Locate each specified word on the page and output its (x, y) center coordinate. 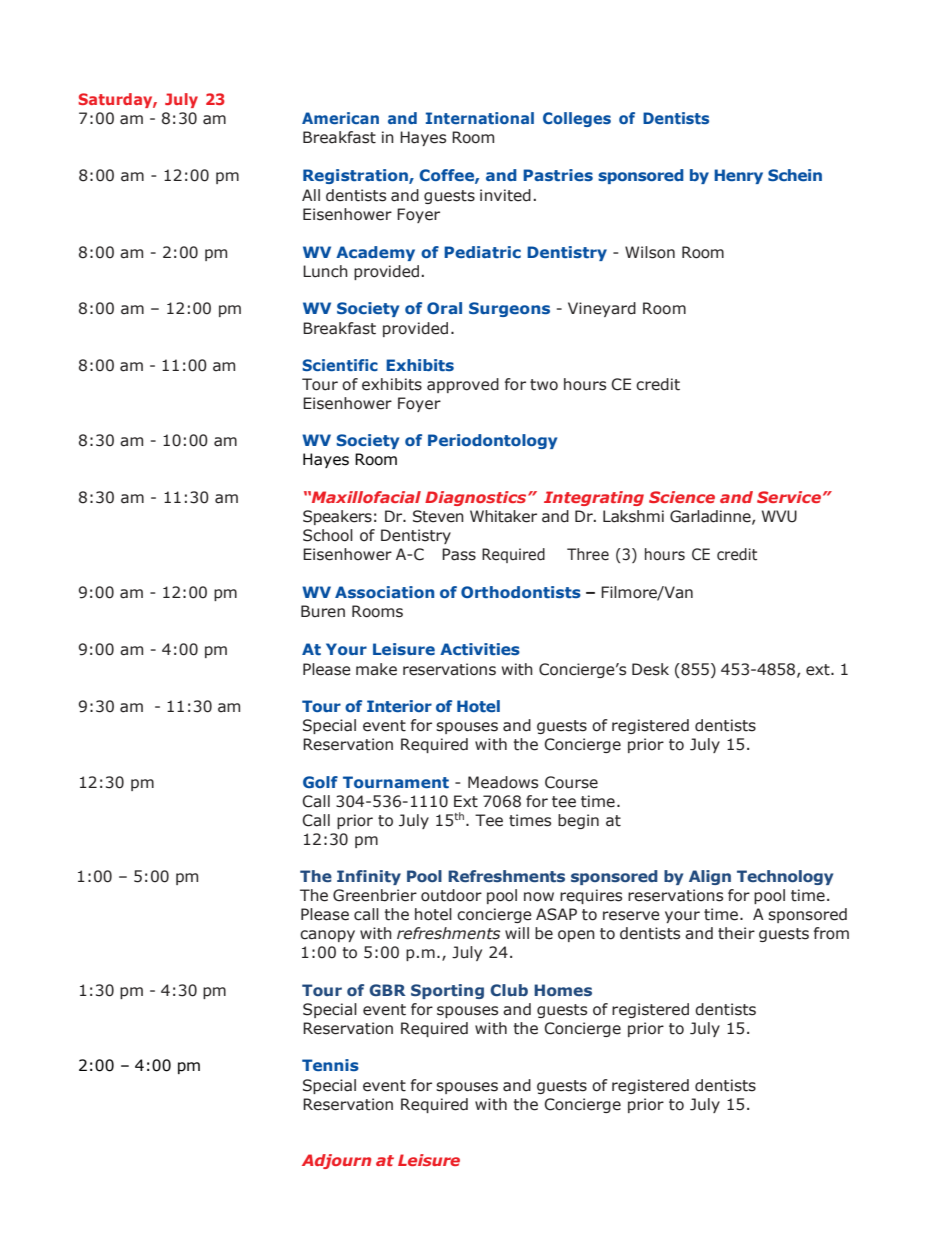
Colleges (577, 119)
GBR (387, 990)
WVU (779, 516)
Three (588, 554)
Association (384, 592)
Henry (738, 176)
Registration (356, 176)
